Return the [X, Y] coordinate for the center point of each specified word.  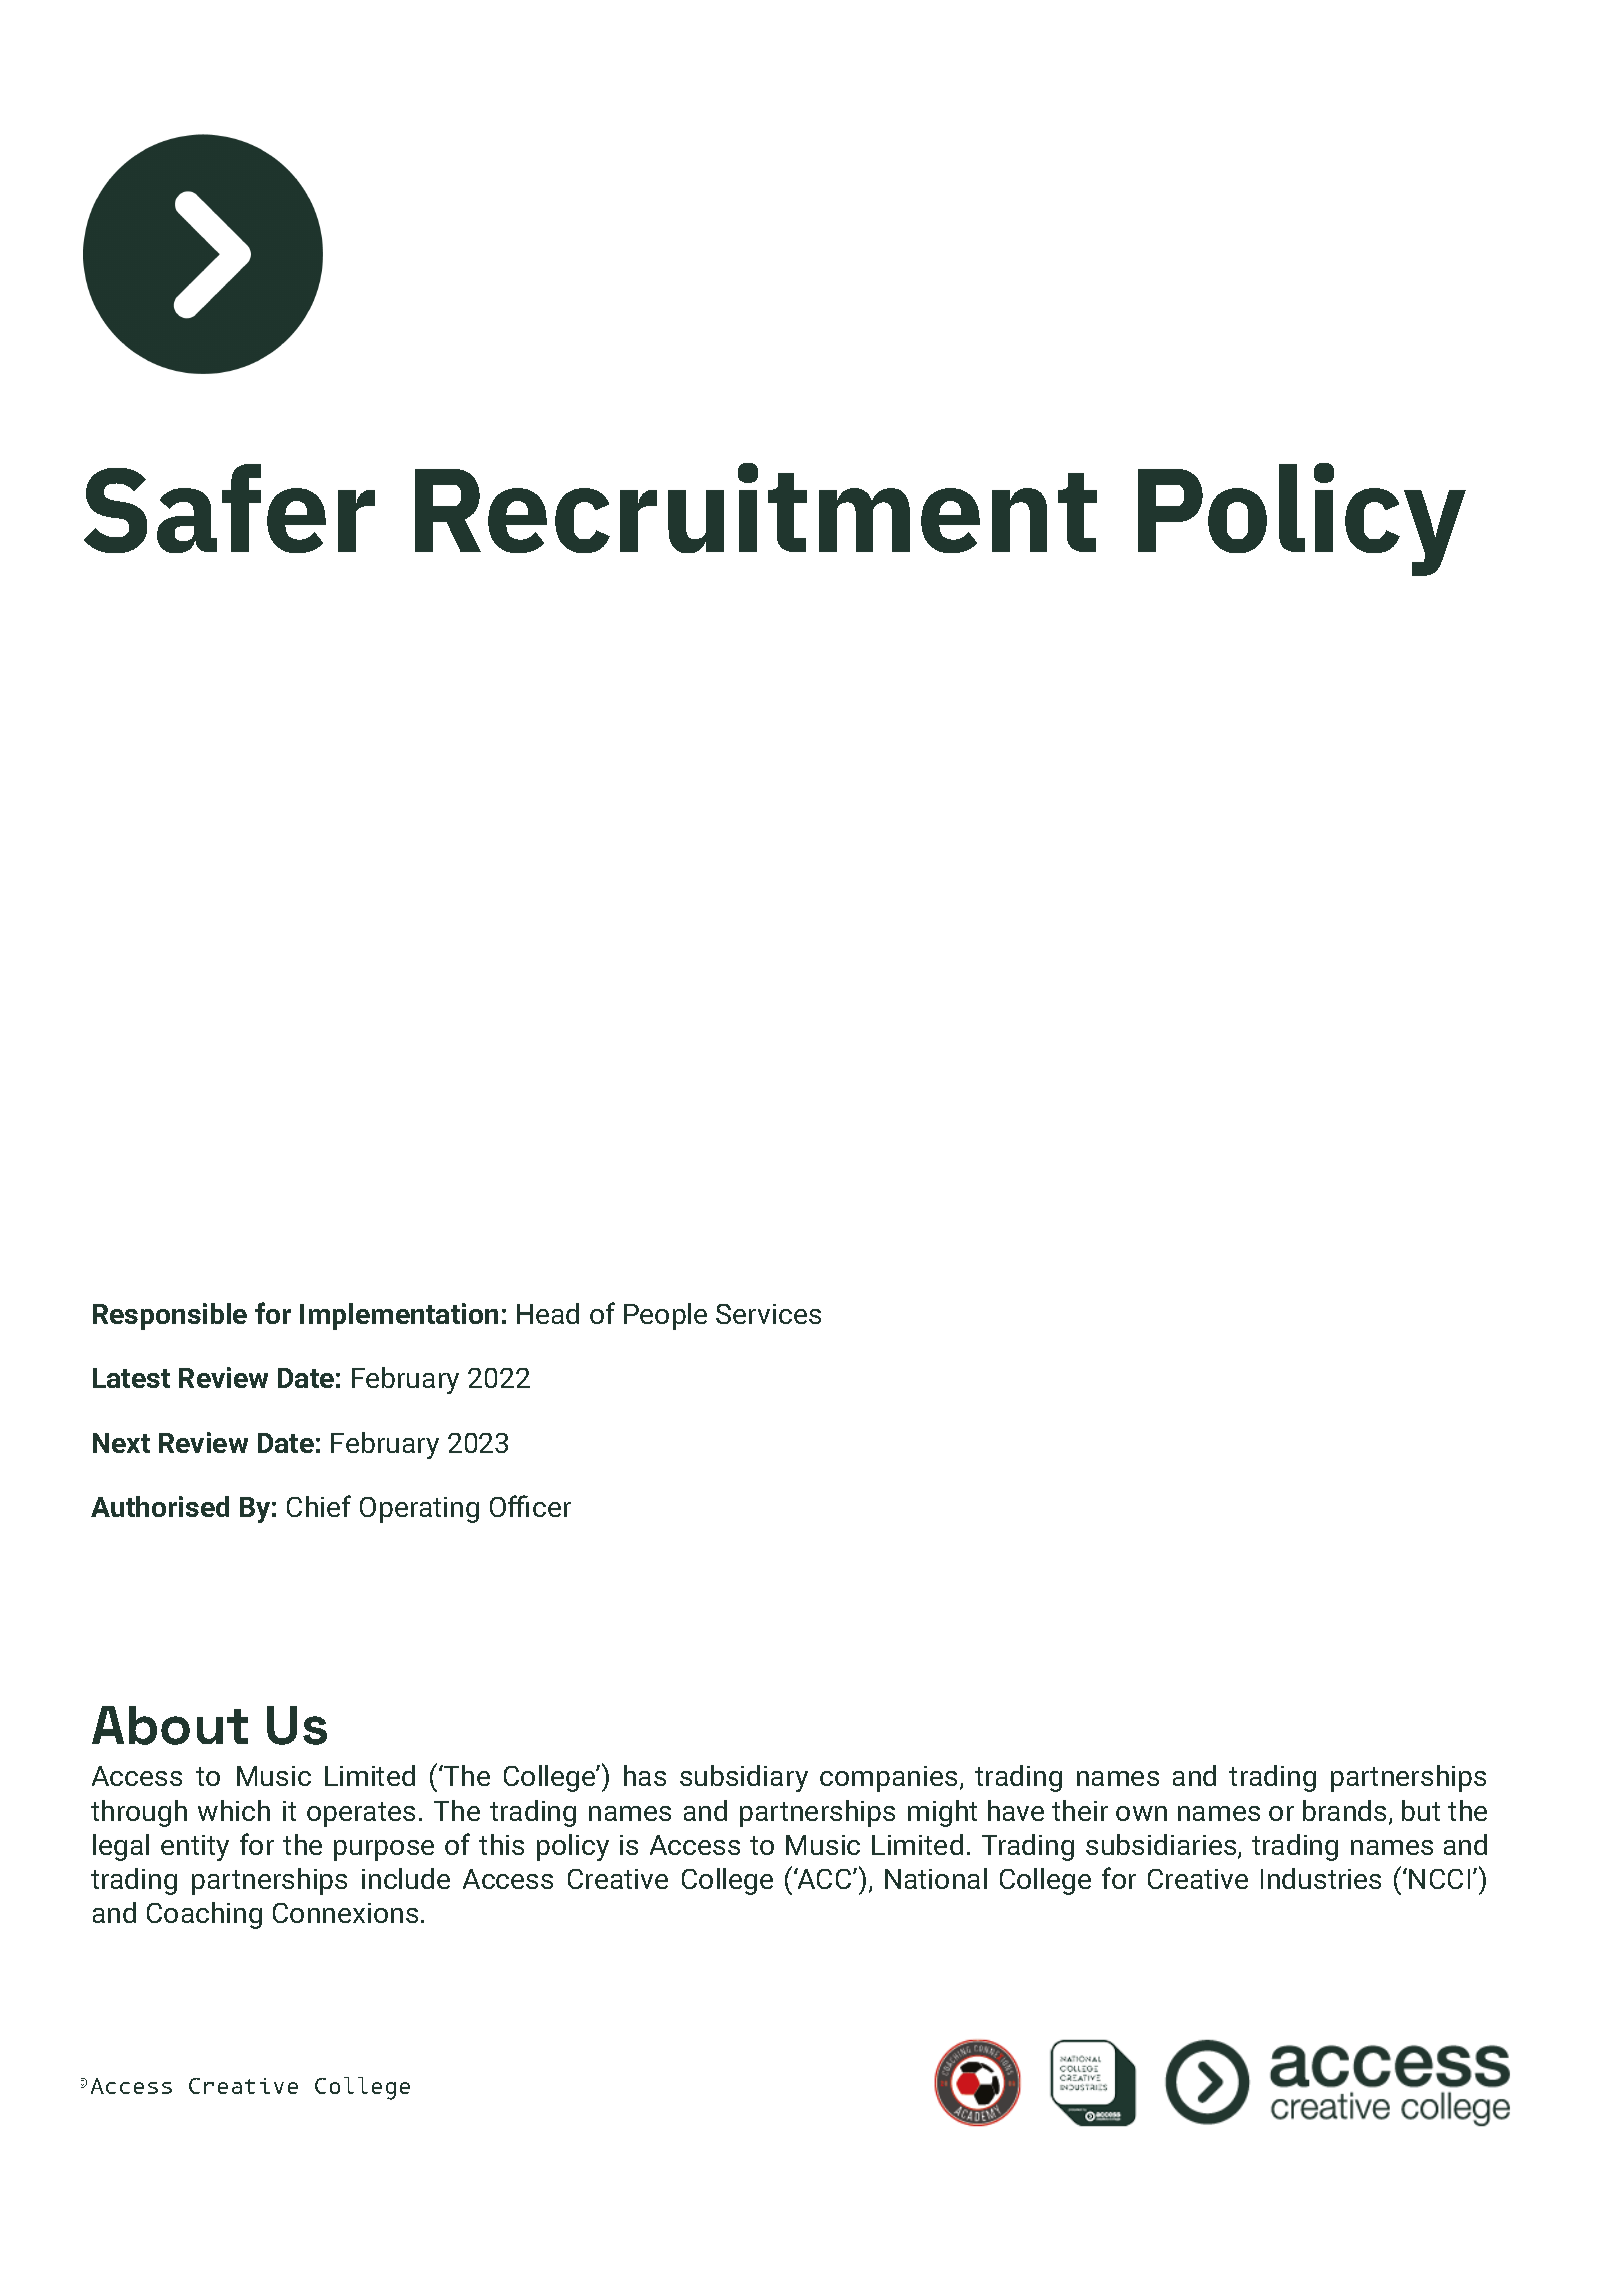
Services [768, 1314]
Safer [229, 508]
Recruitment [756, 508]
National [936, 1878]
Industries [1321, 1878]
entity [195, 1848]
